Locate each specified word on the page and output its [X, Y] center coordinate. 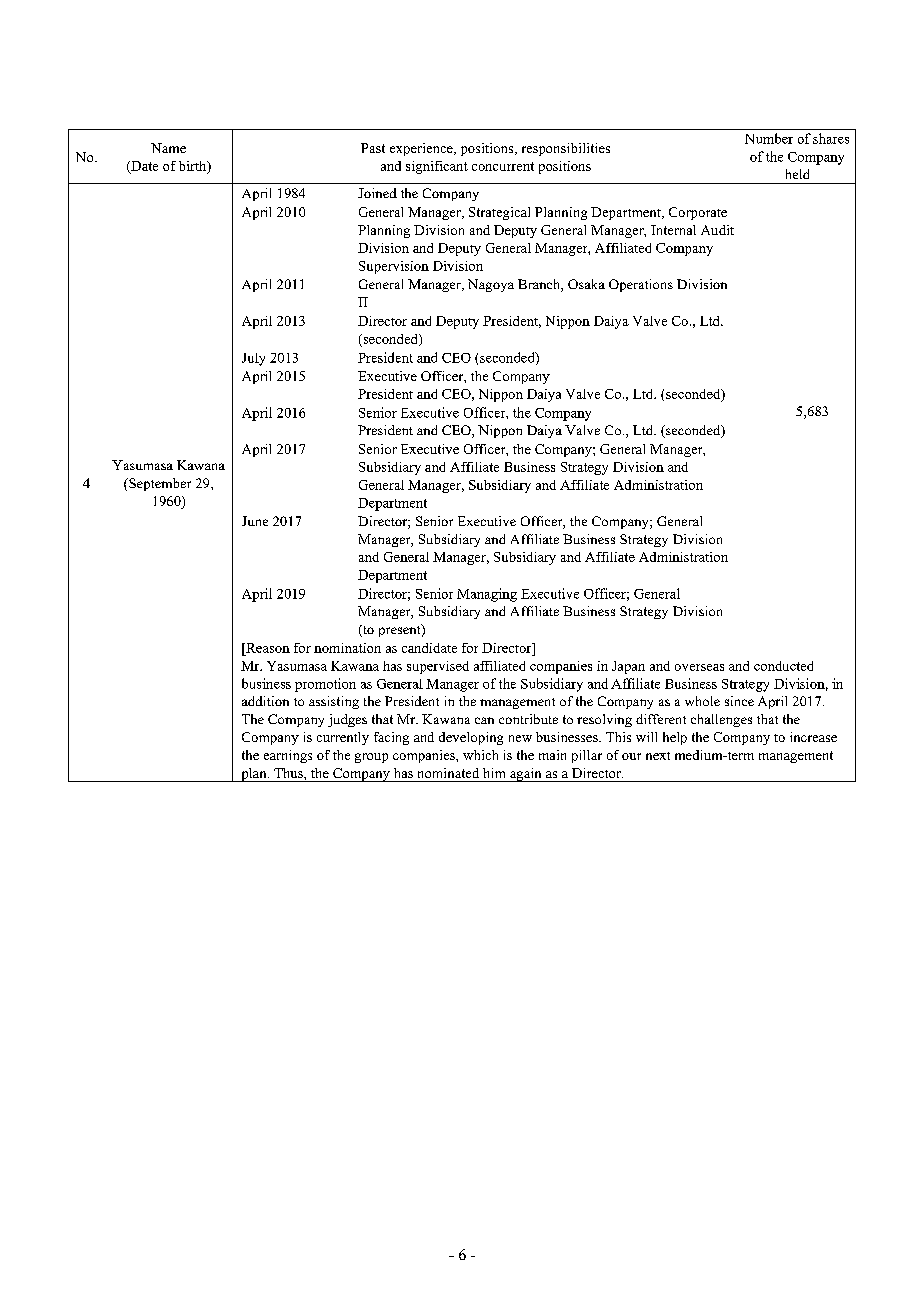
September [159, 484]
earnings [288, 756]
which [480, 755]
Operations [641, 285]
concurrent [503, 166]
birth [194, 167]
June [255, 521]
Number [769, 138]
